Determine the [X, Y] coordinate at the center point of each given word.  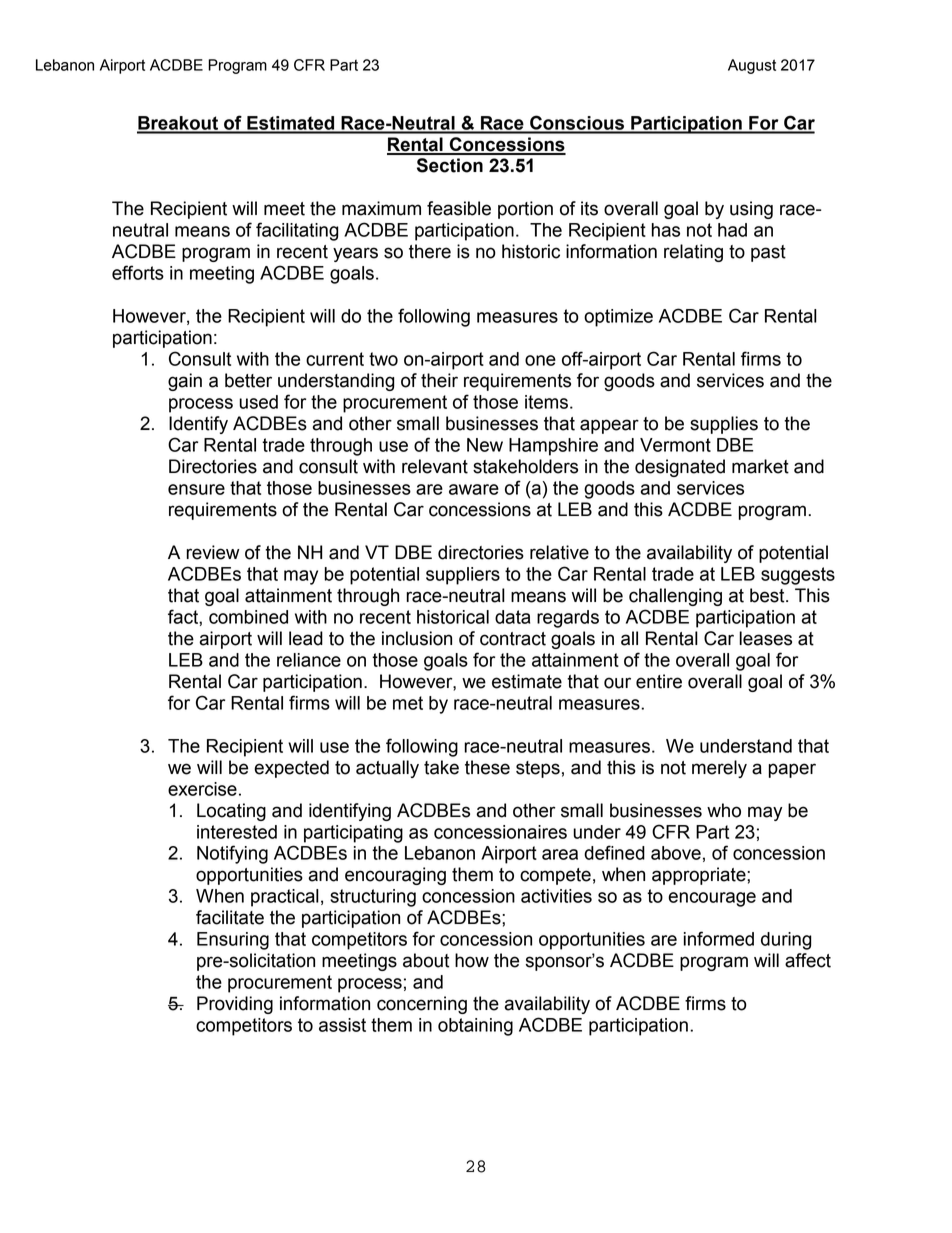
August [752, 66]
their [439, 380]
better [248, 380]
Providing [235, 1005]
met [408, 703]
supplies [724, 425]
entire [659, 681]
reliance [309, 660]
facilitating [297, 231]
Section [450, 165]
